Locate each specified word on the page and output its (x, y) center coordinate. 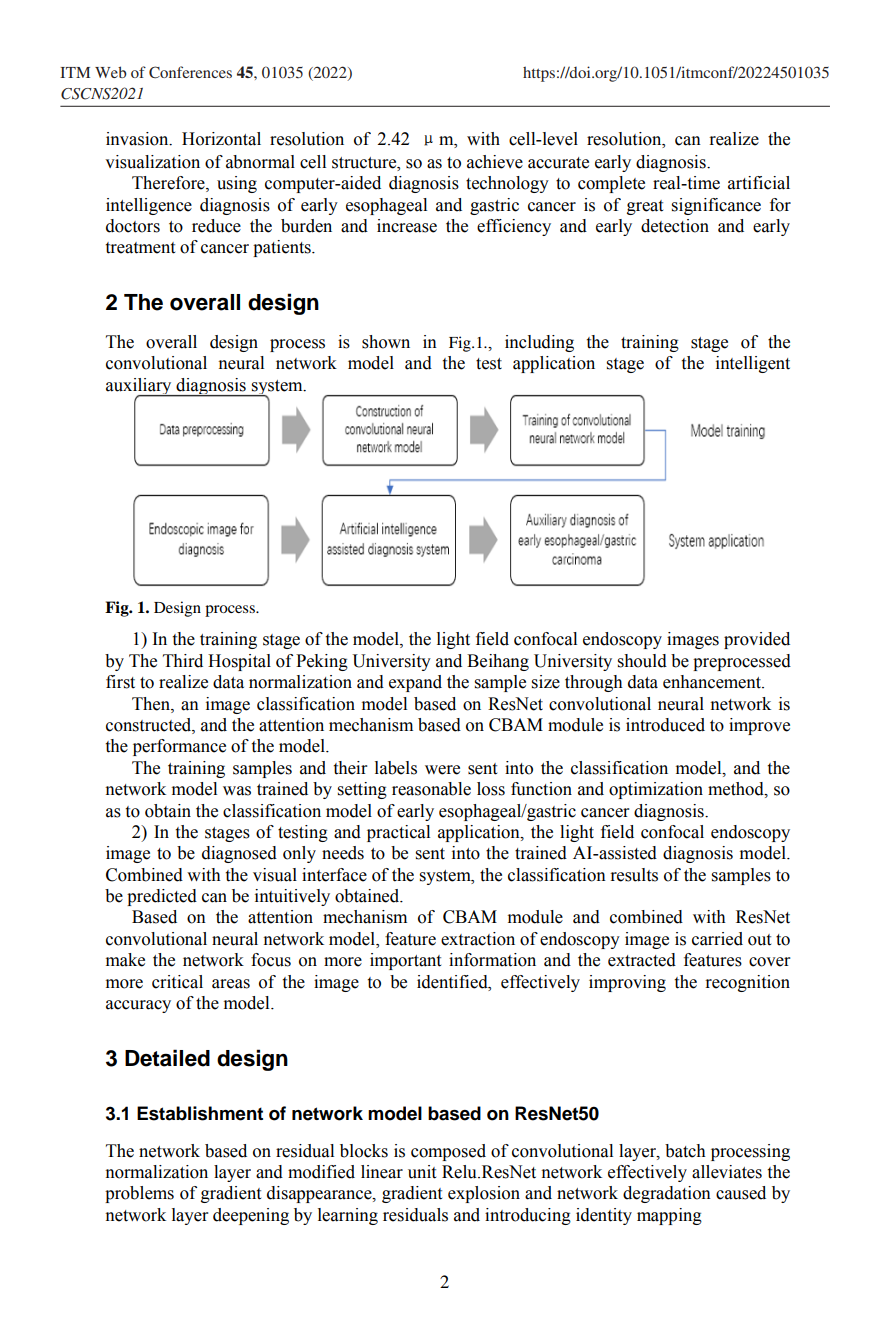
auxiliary (140, 387)
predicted (162, 897)
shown (386, 342)
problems (139, 1194)
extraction (478, 939)
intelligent (753, 364)
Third (183, 661)
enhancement (713, 682)
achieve (495, 162)
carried (717, 939)
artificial (759, 183)
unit (422, 1172)
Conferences (190, 72)
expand (415, 683)
